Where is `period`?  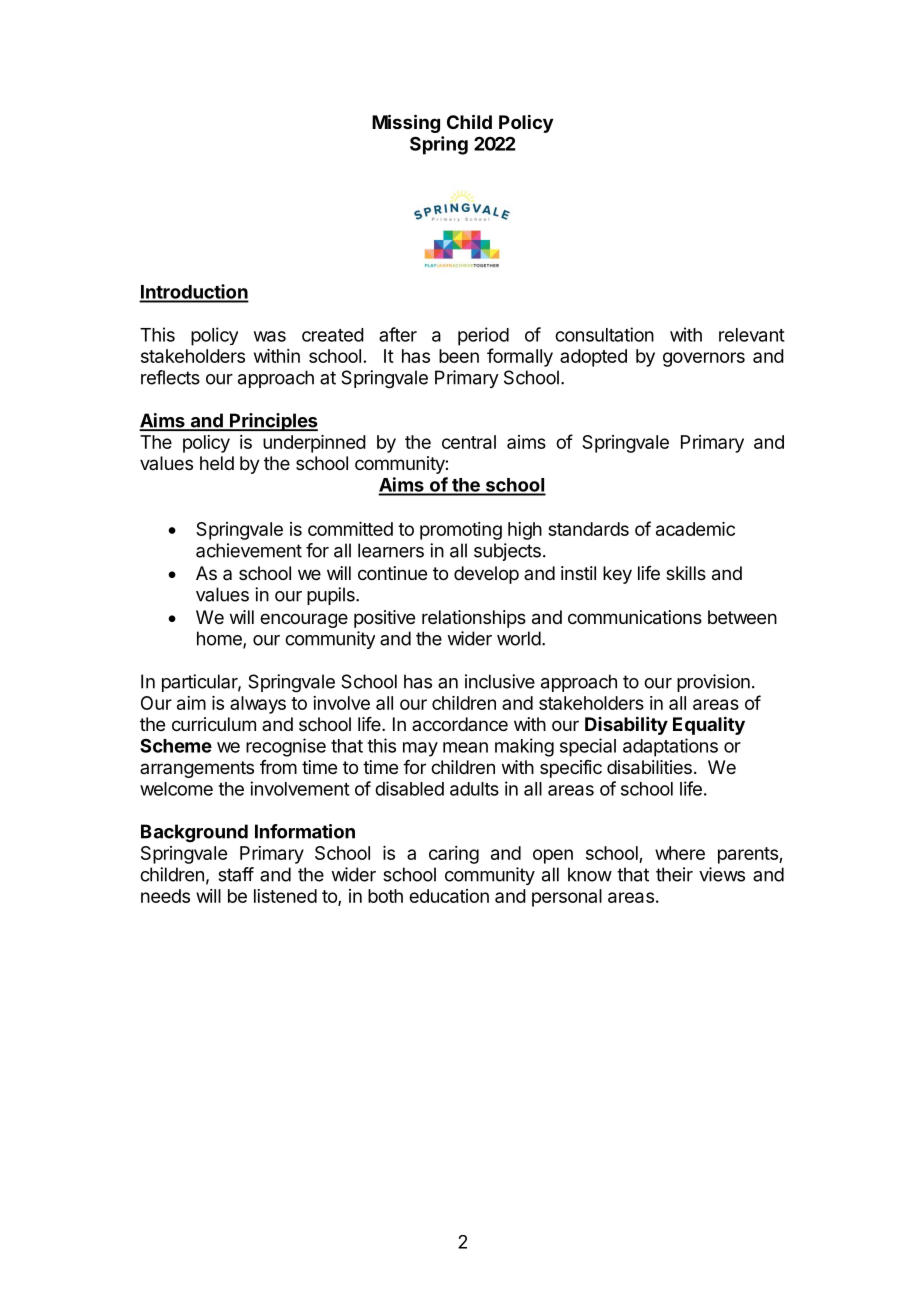
period is located at coordinates (483, 336).
